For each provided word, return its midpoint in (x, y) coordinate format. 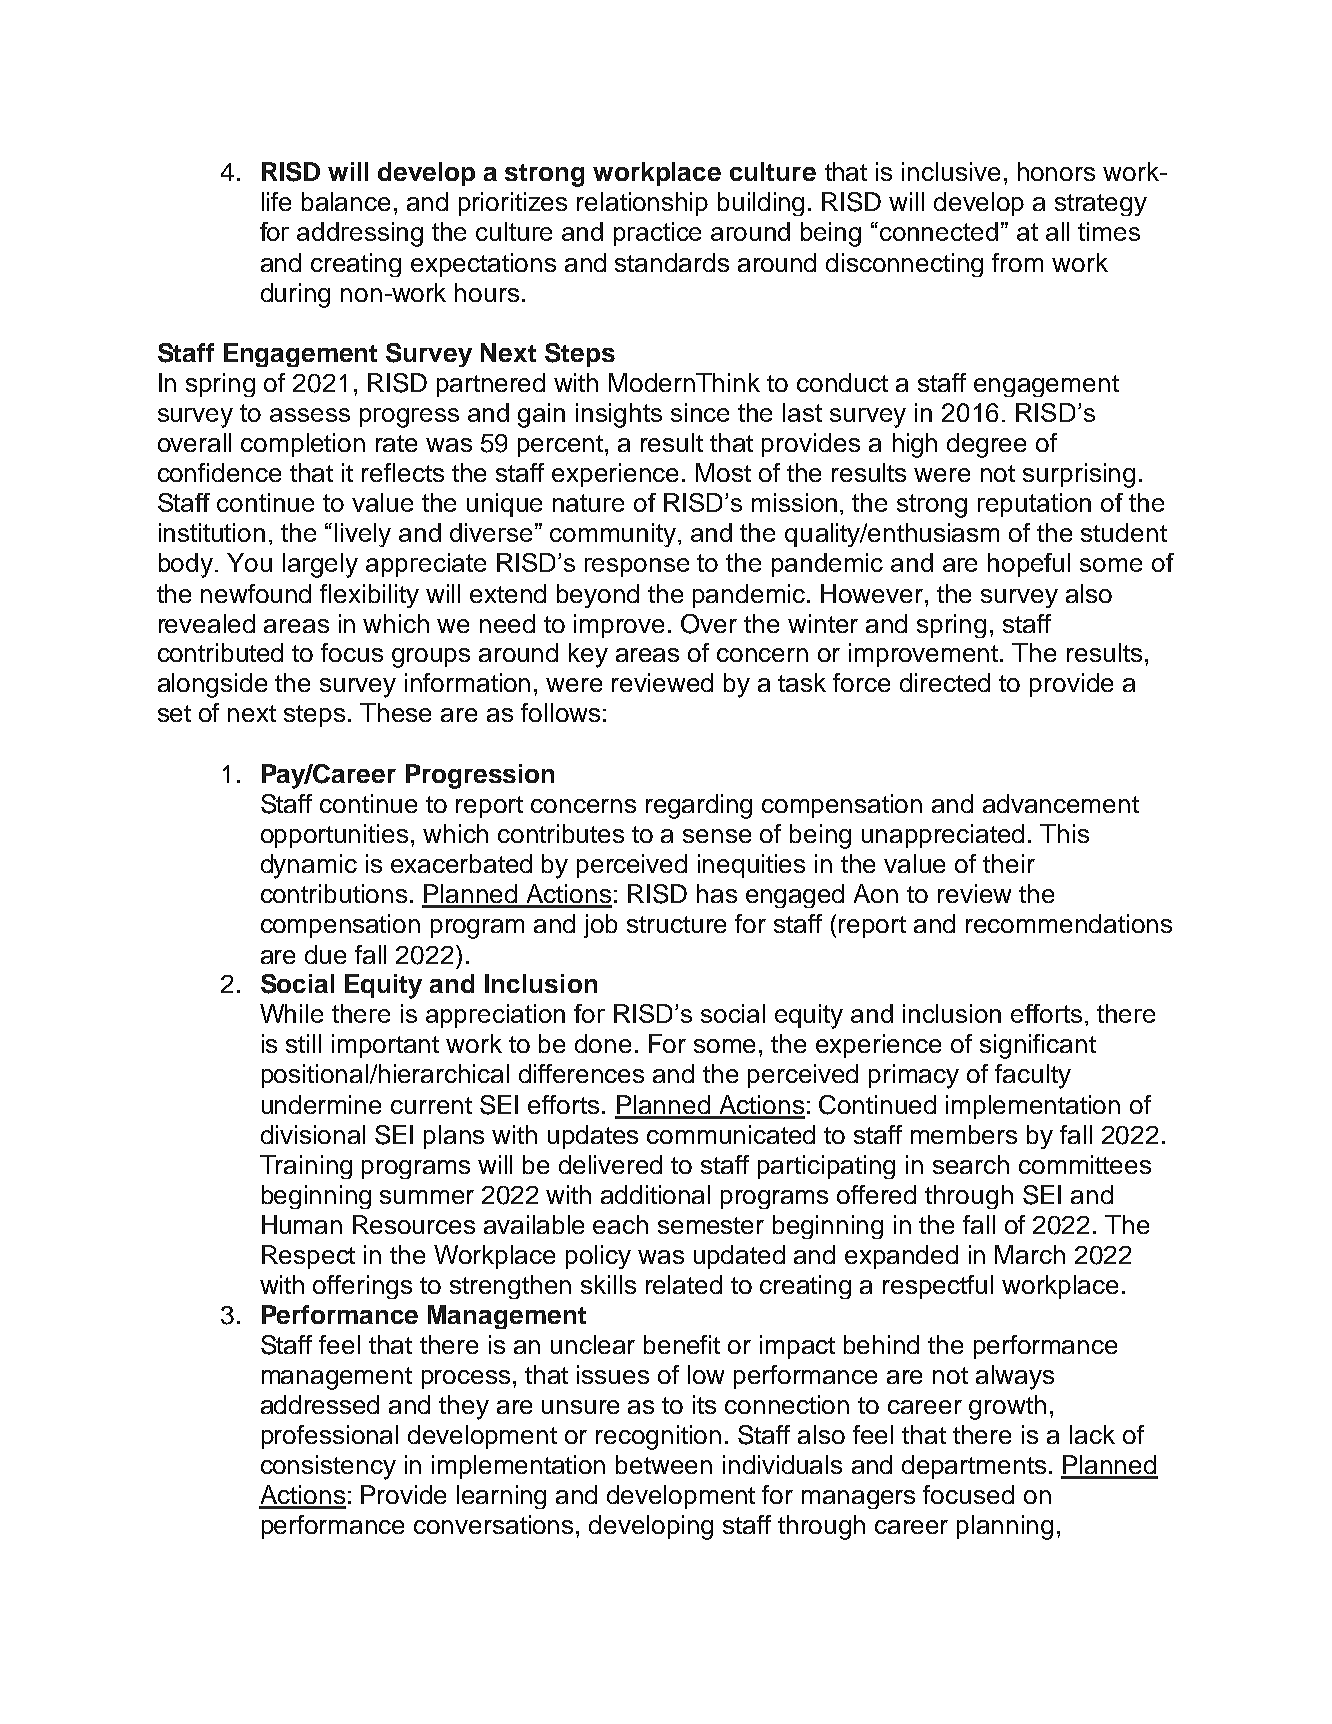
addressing (360, 234)
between (664, 1464)
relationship (642, 204)
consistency (328, 1467)
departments (974, 1467)
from (1017, 262)
